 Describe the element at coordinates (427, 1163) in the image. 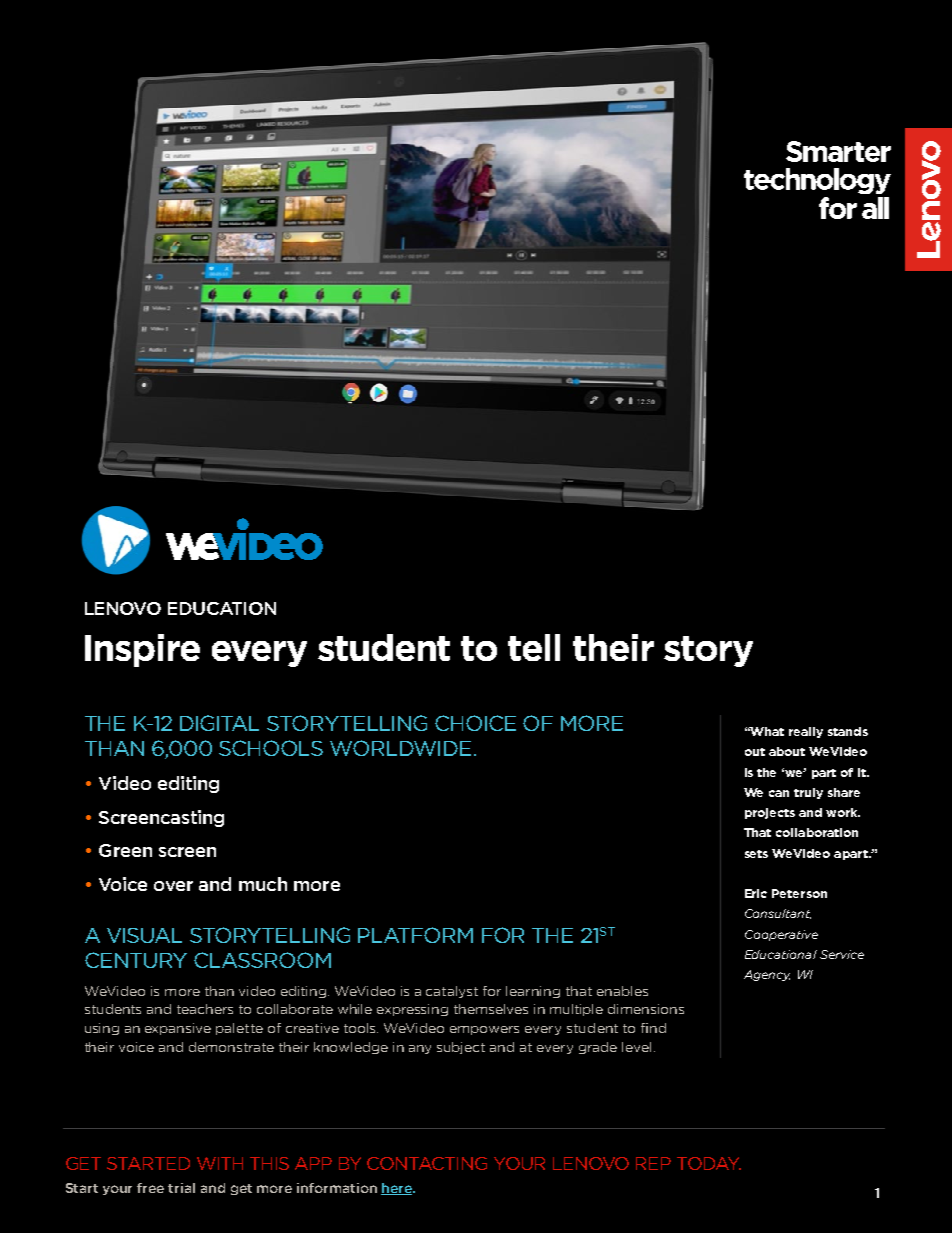

I see `CONTACTING` at that location.
